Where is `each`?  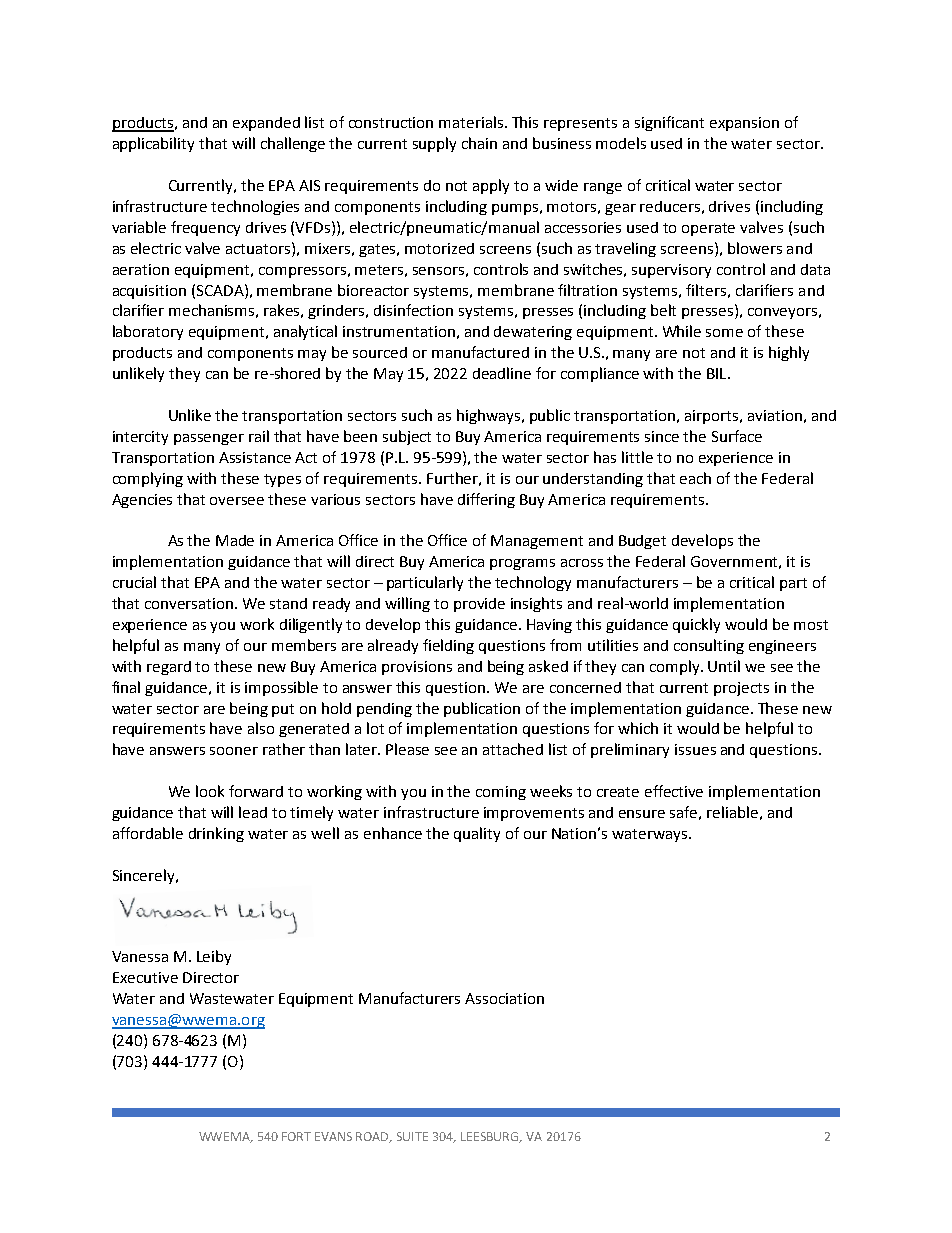
each is located at coordinates (695, 478).
